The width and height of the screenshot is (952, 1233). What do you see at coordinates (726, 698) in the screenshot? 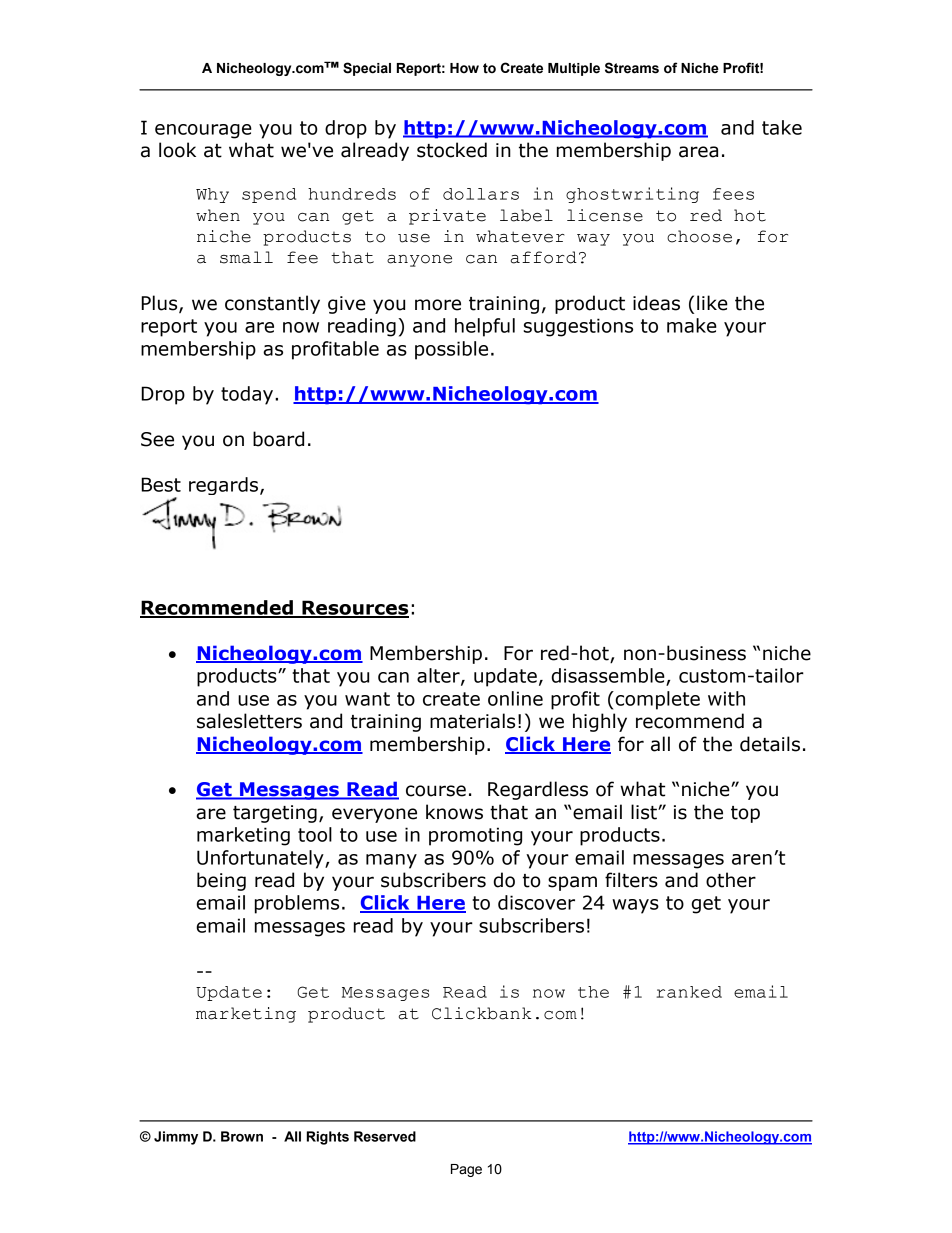
I see `with` at bounding box center [726, 698].
